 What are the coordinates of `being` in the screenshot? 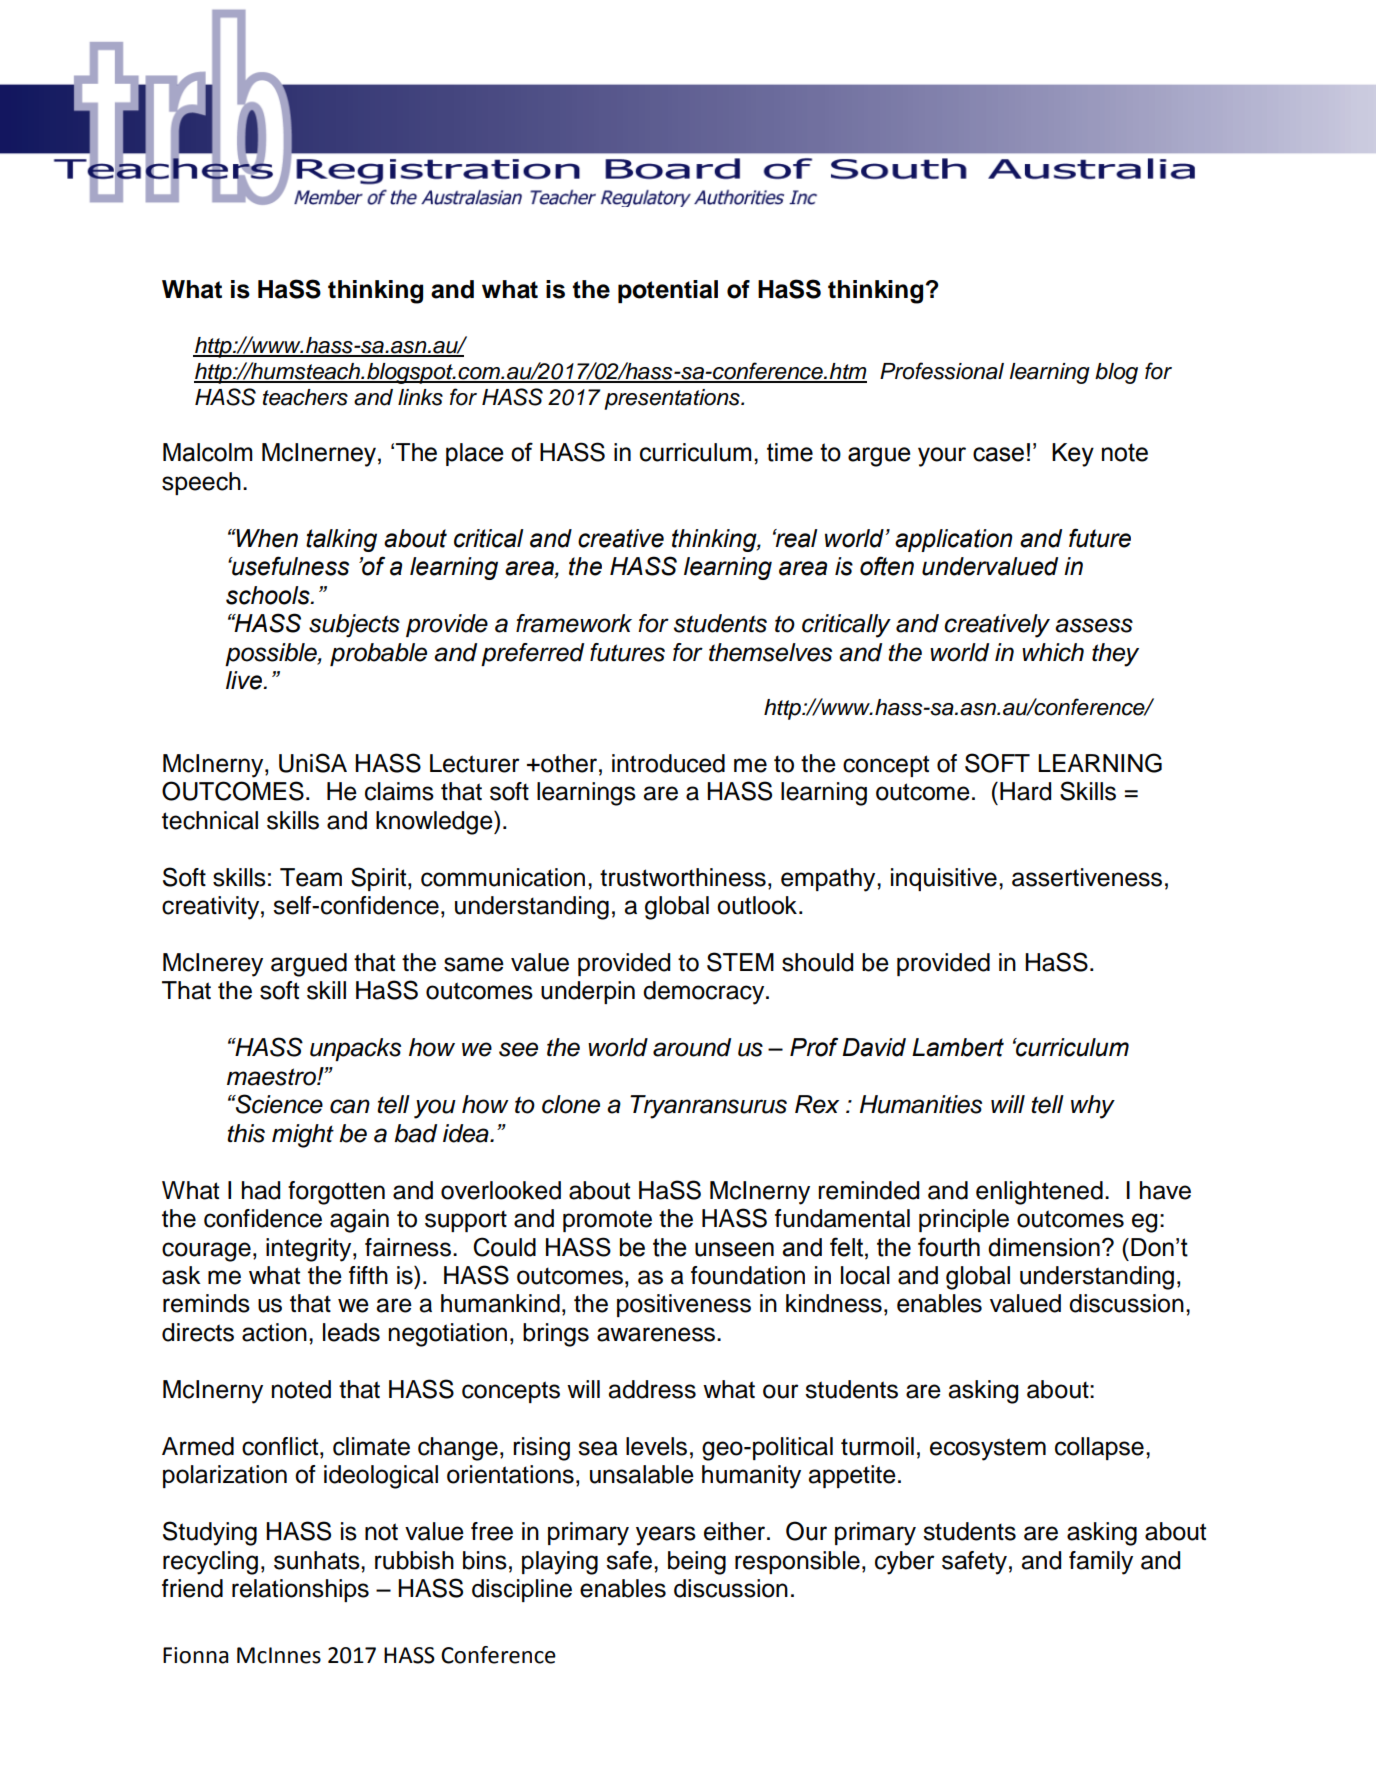 It's located at (697, 1563).
